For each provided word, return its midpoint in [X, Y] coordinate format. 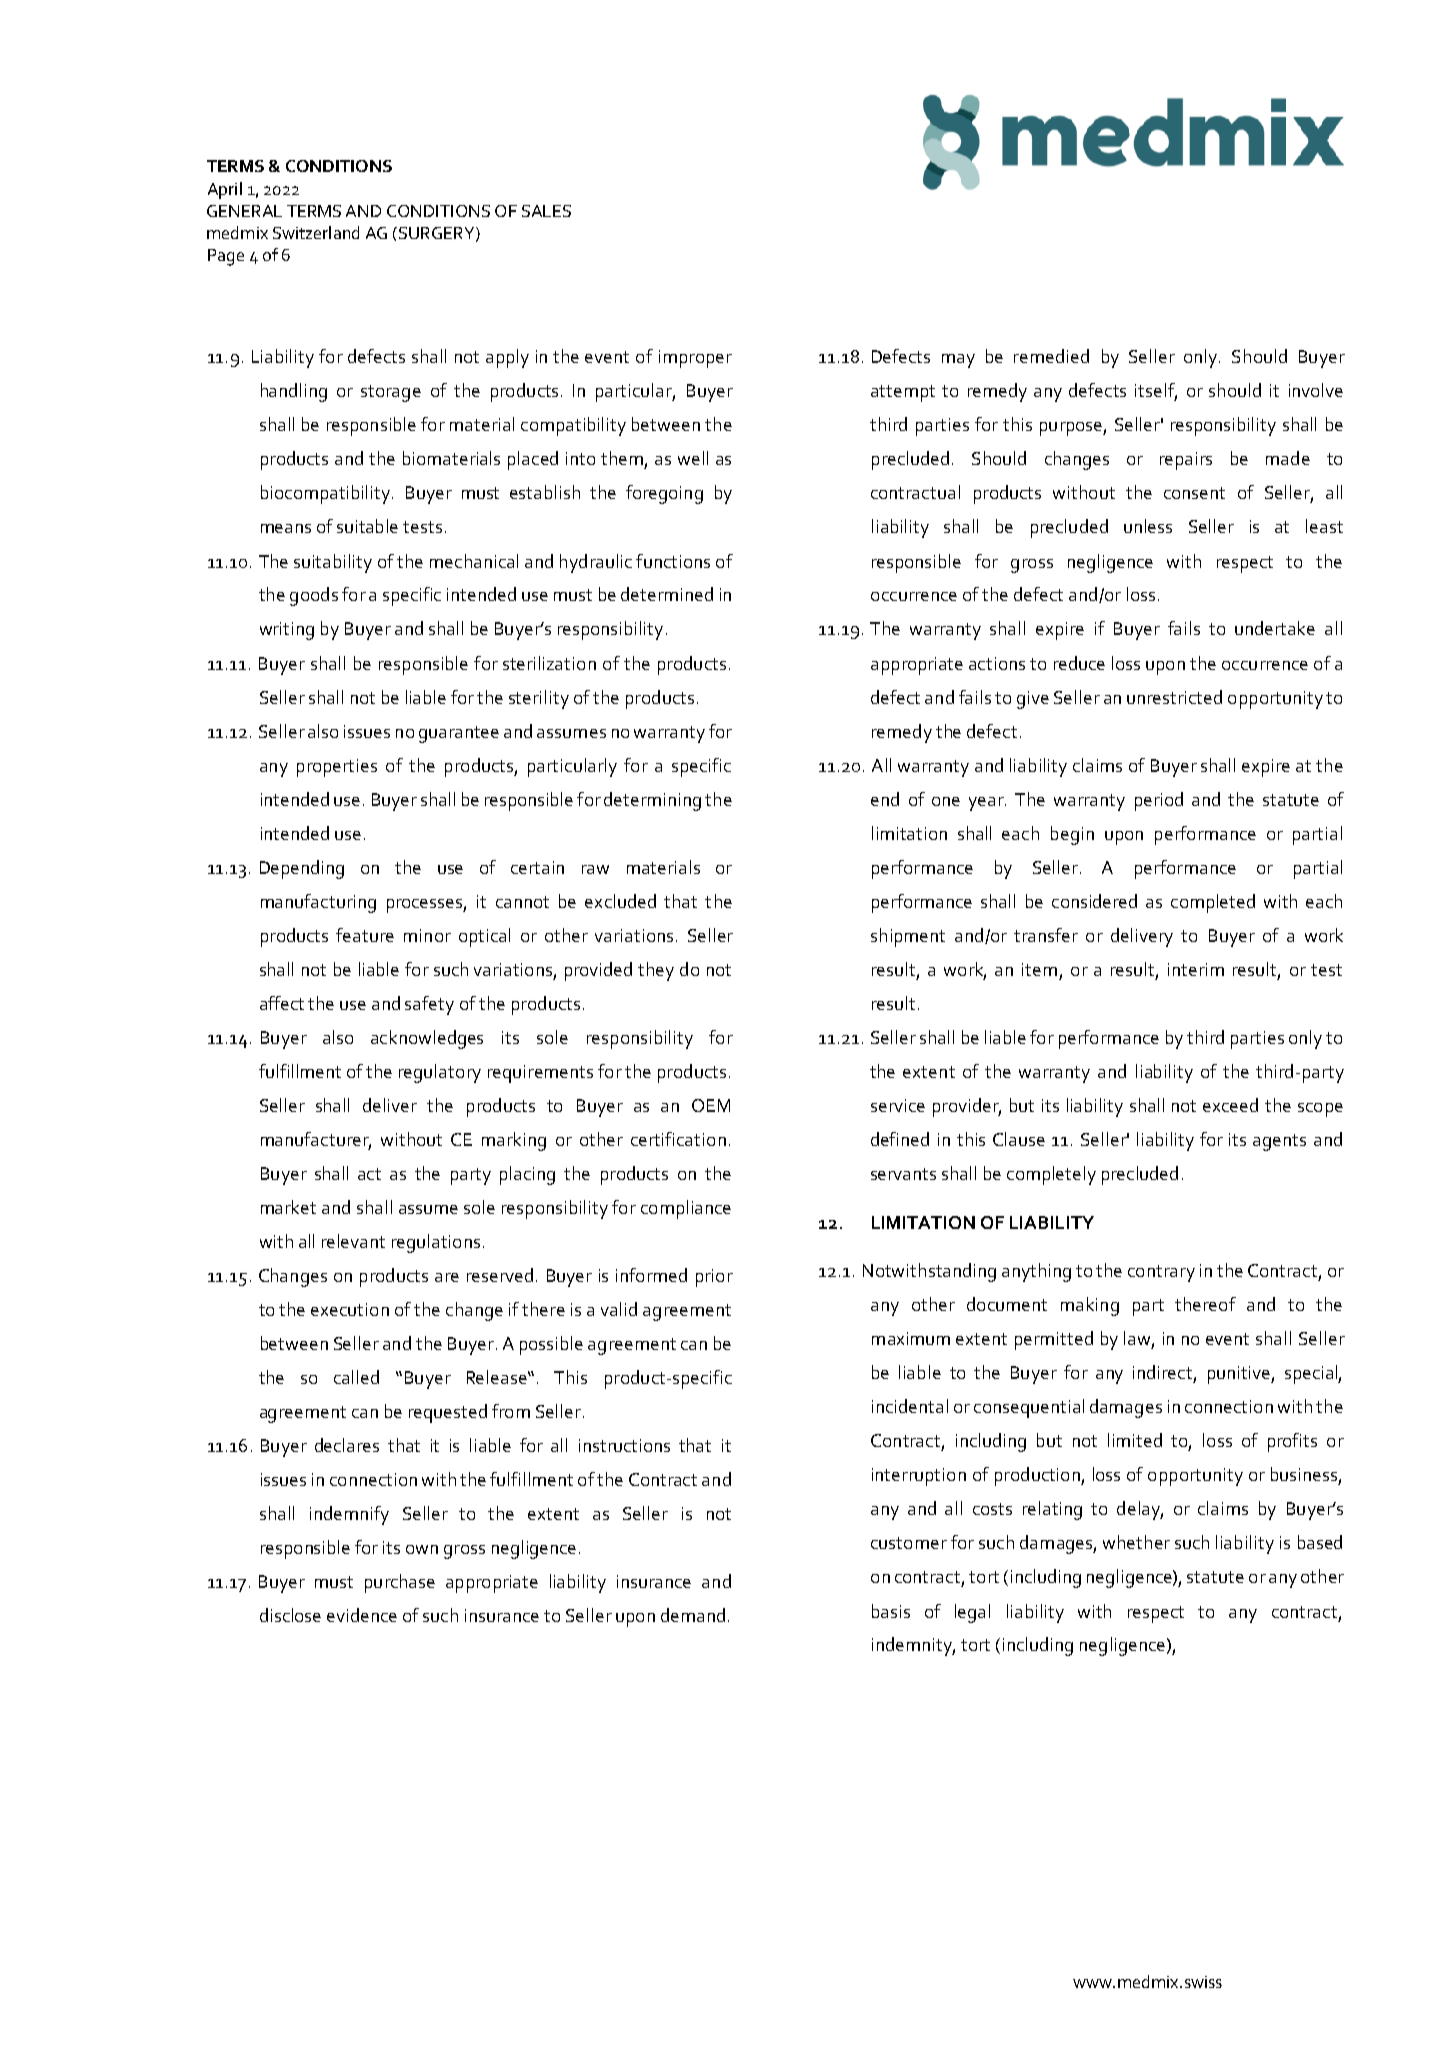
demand [693, 1615]
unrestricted [1174, 697]
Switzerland [316, 232]
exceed [1230, 1105]
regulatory [440, 1073]
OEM [711, 1105]
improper [695, 359]
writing [287, 631]
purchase [400, 1583]
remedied [1051, 356]
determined [667, 594]
